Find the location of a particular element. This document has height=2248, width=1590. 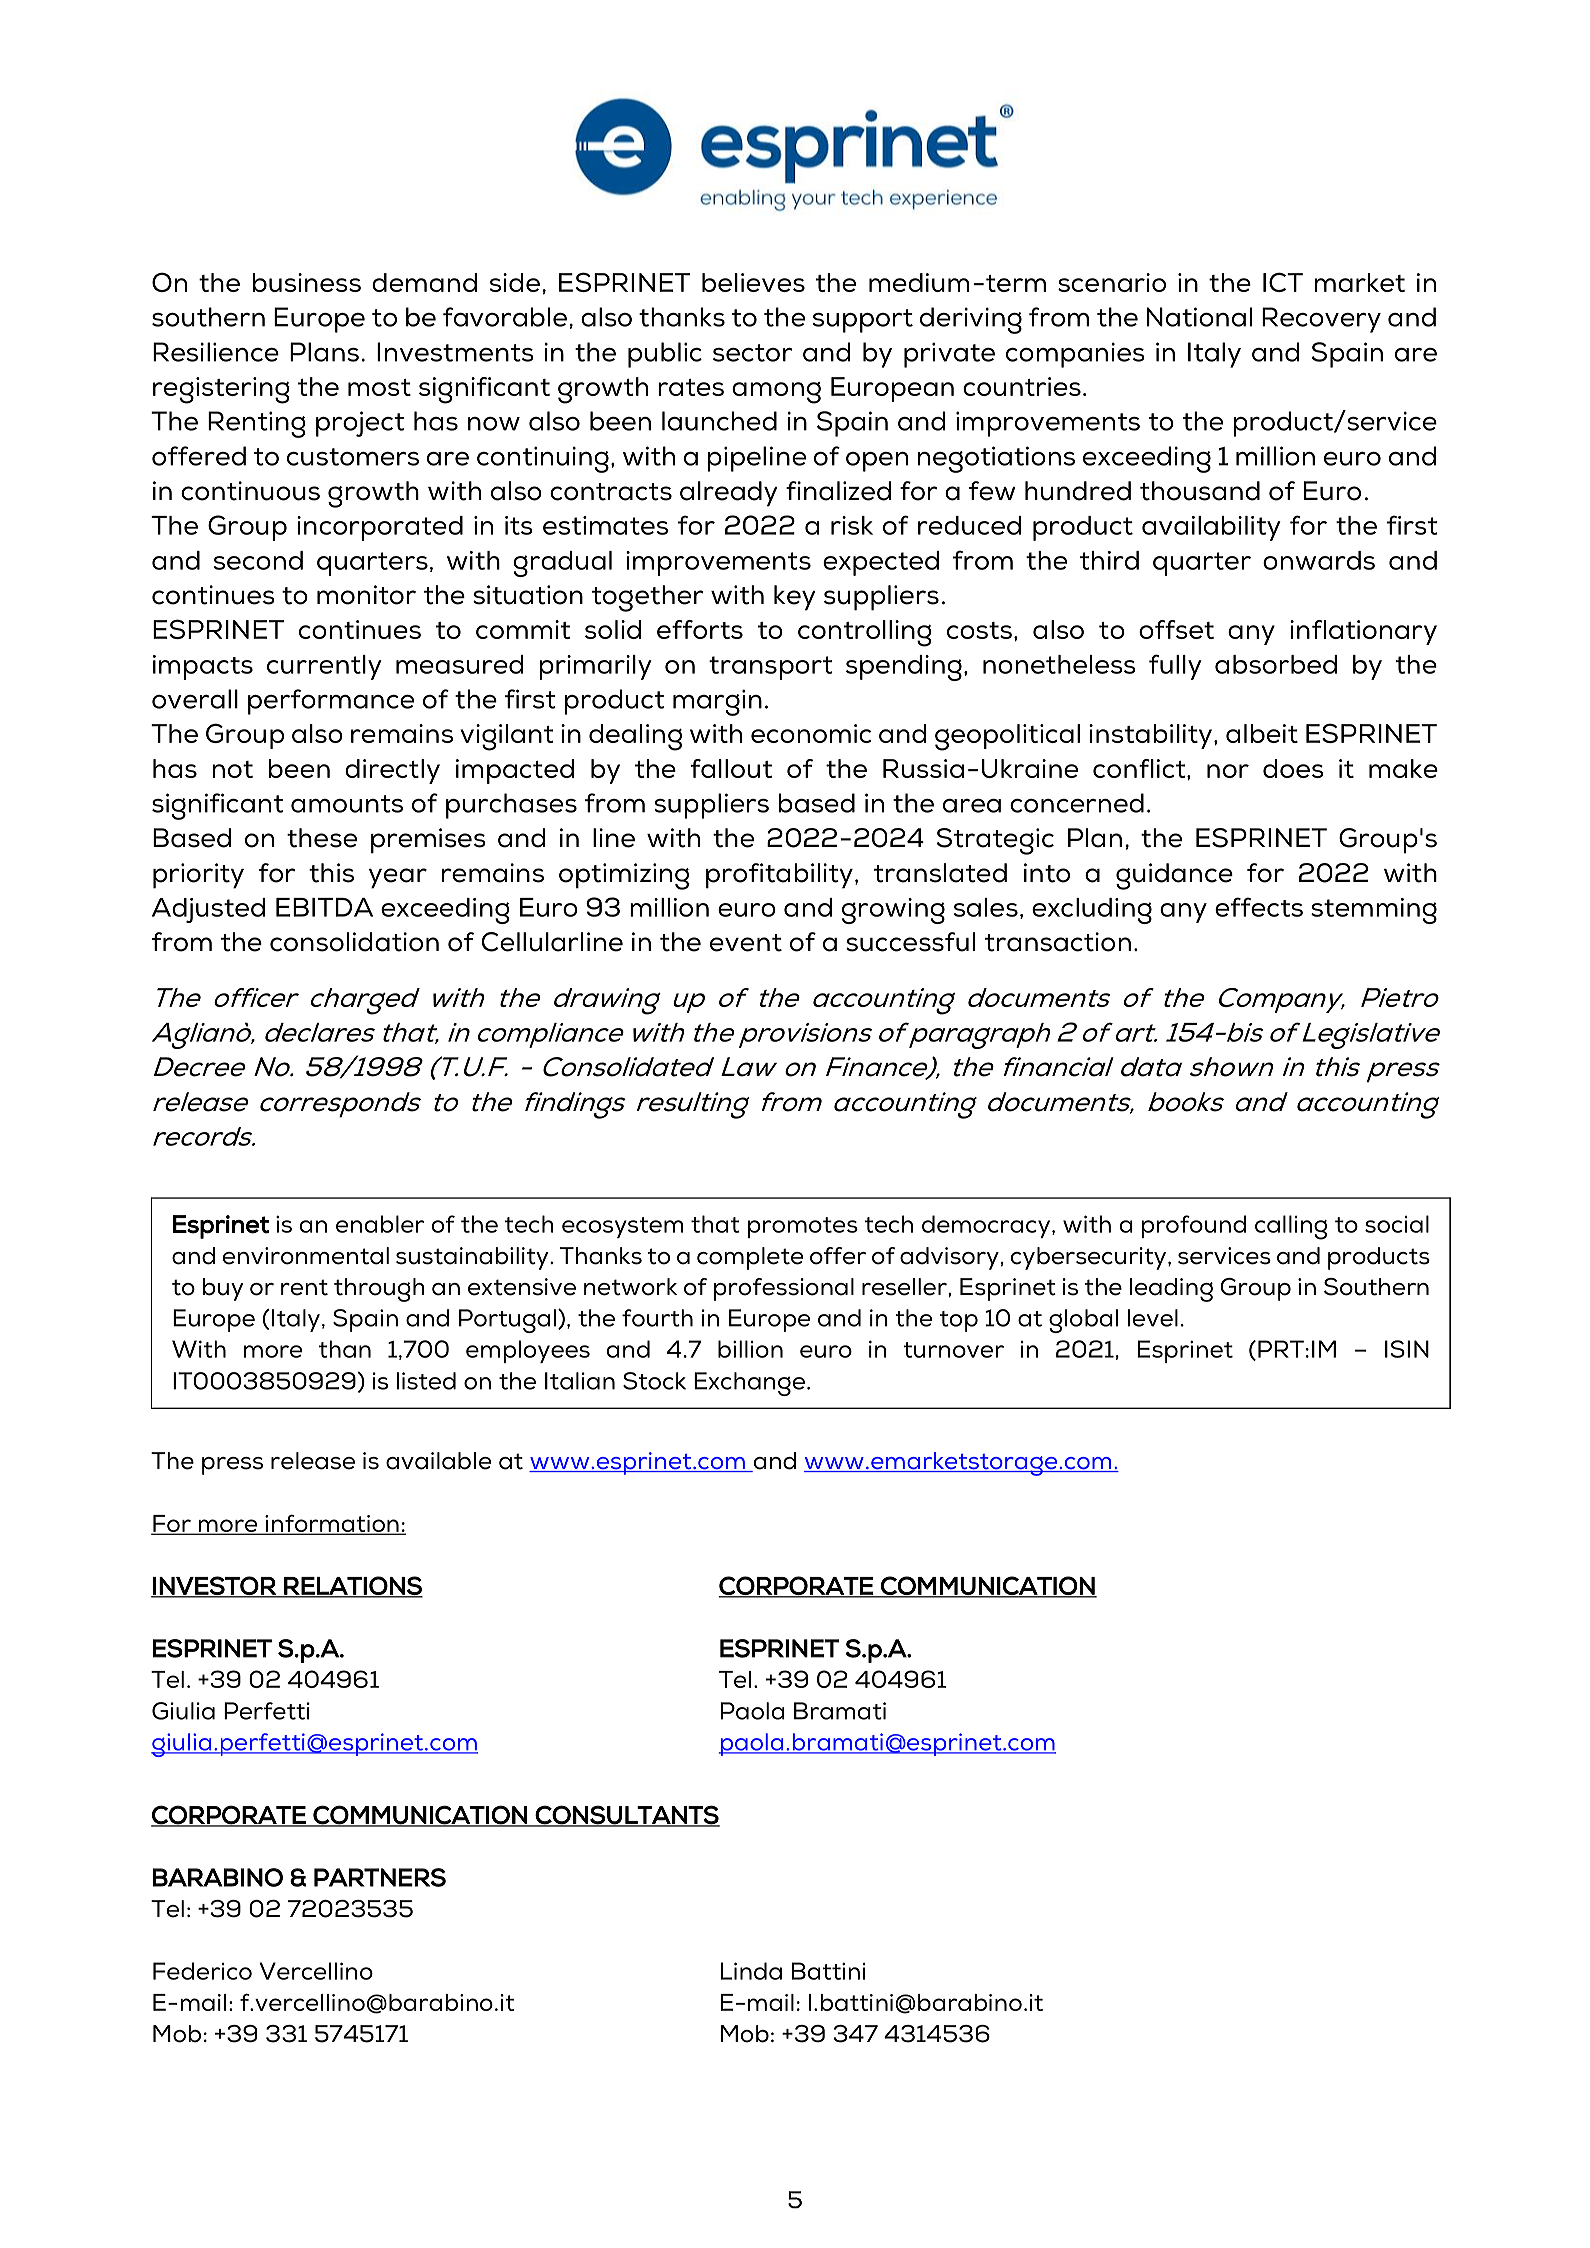

Recovery is located at coordinates (1321, 320).
